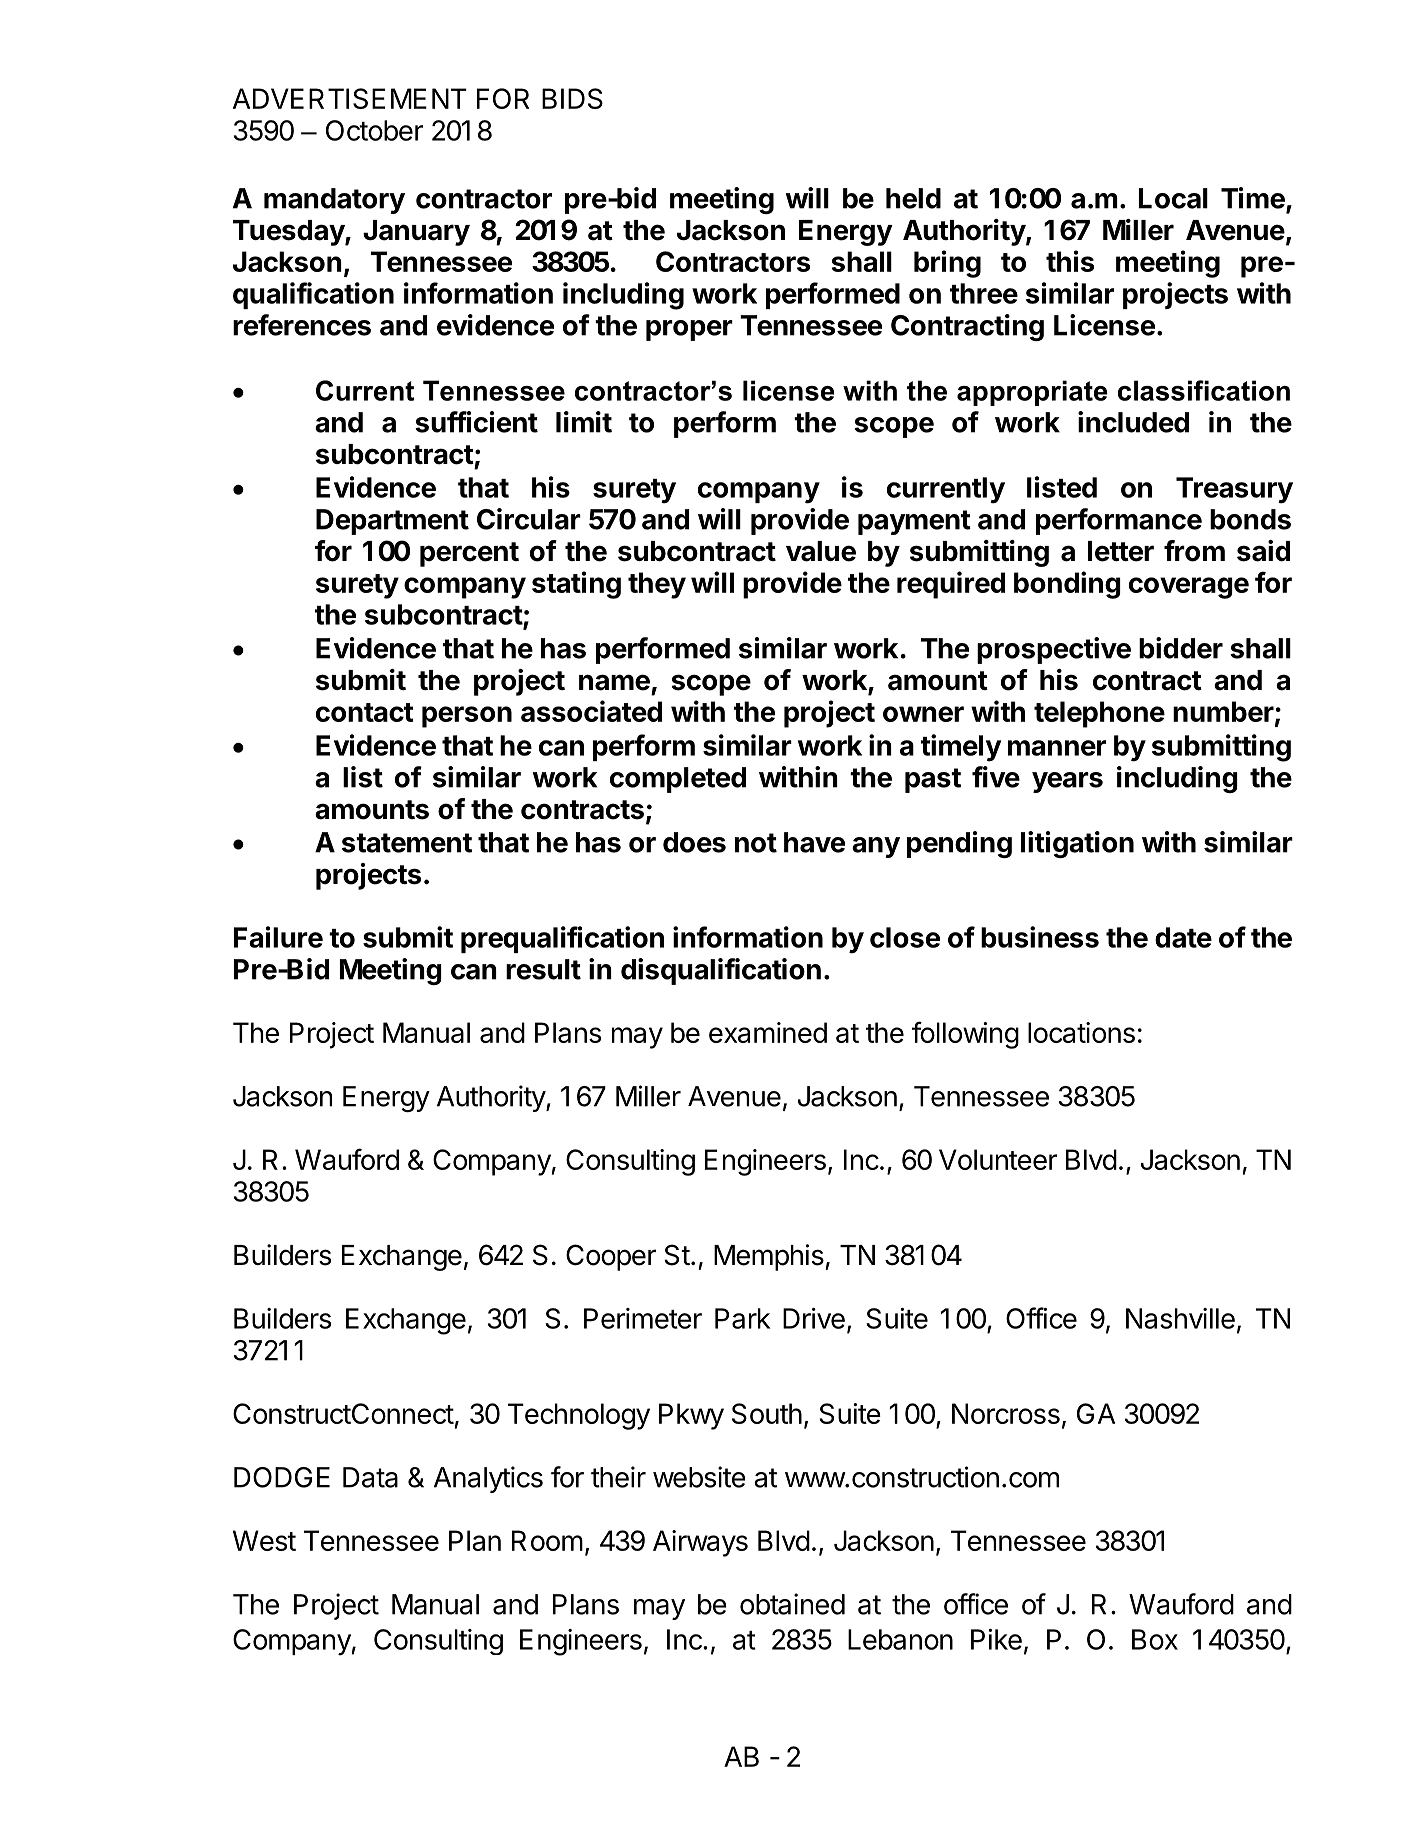 This screenshot has height=1822, width=1408. What do you see at coordinates (913, 198) in the screenshot?
I see `held` at bounding box center [913, 198].
